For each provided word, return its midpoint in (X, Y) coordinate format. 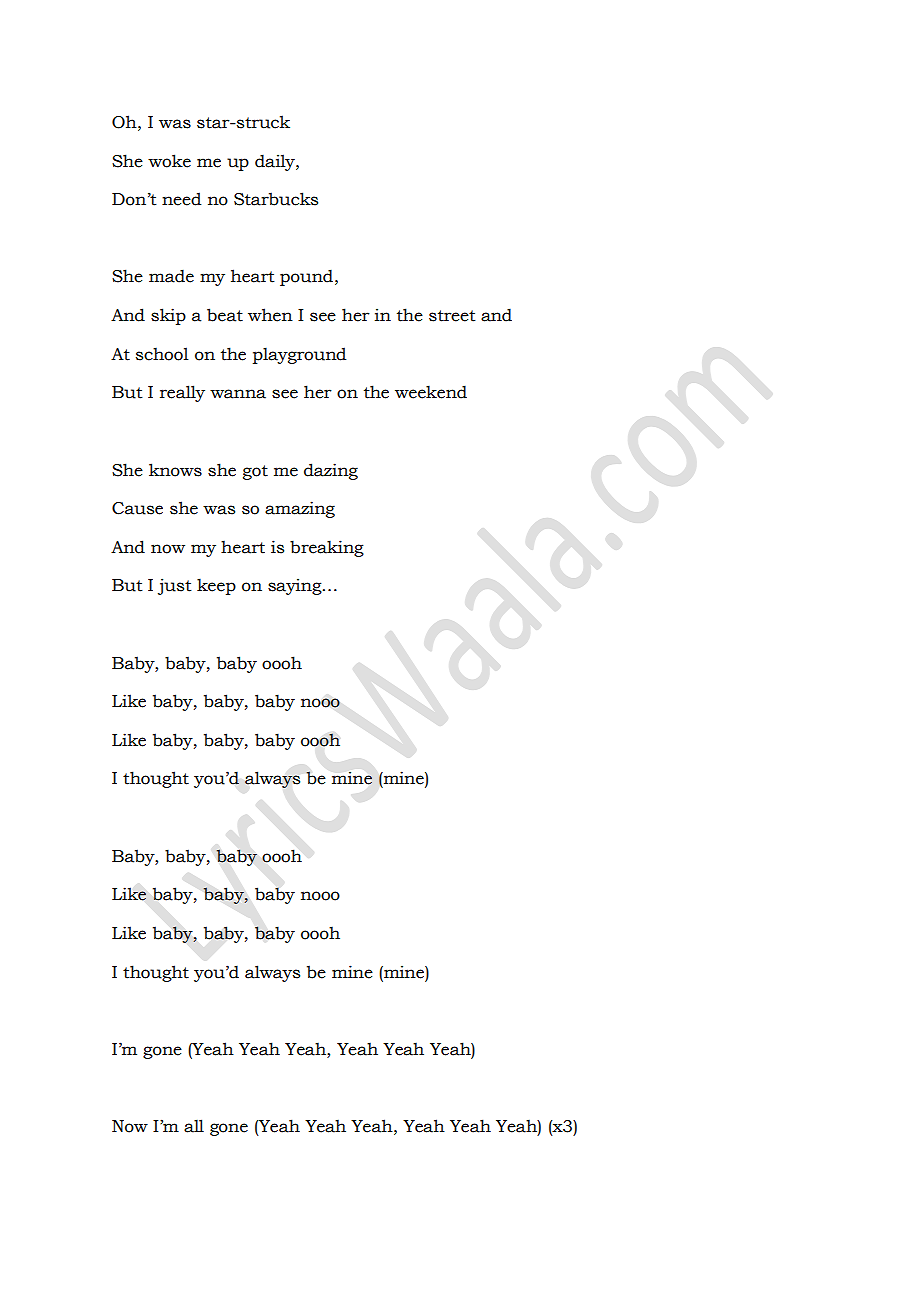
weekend (431, 392)
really (182, 393)
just (175, 586)
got (255, 472)
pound (308, 277)
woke (169, 161)
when (270, 315)
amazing (300, 509)
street (452, 316)
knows (175, 470)
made (171, 276)
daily (276, 162)
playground (300, 355)
